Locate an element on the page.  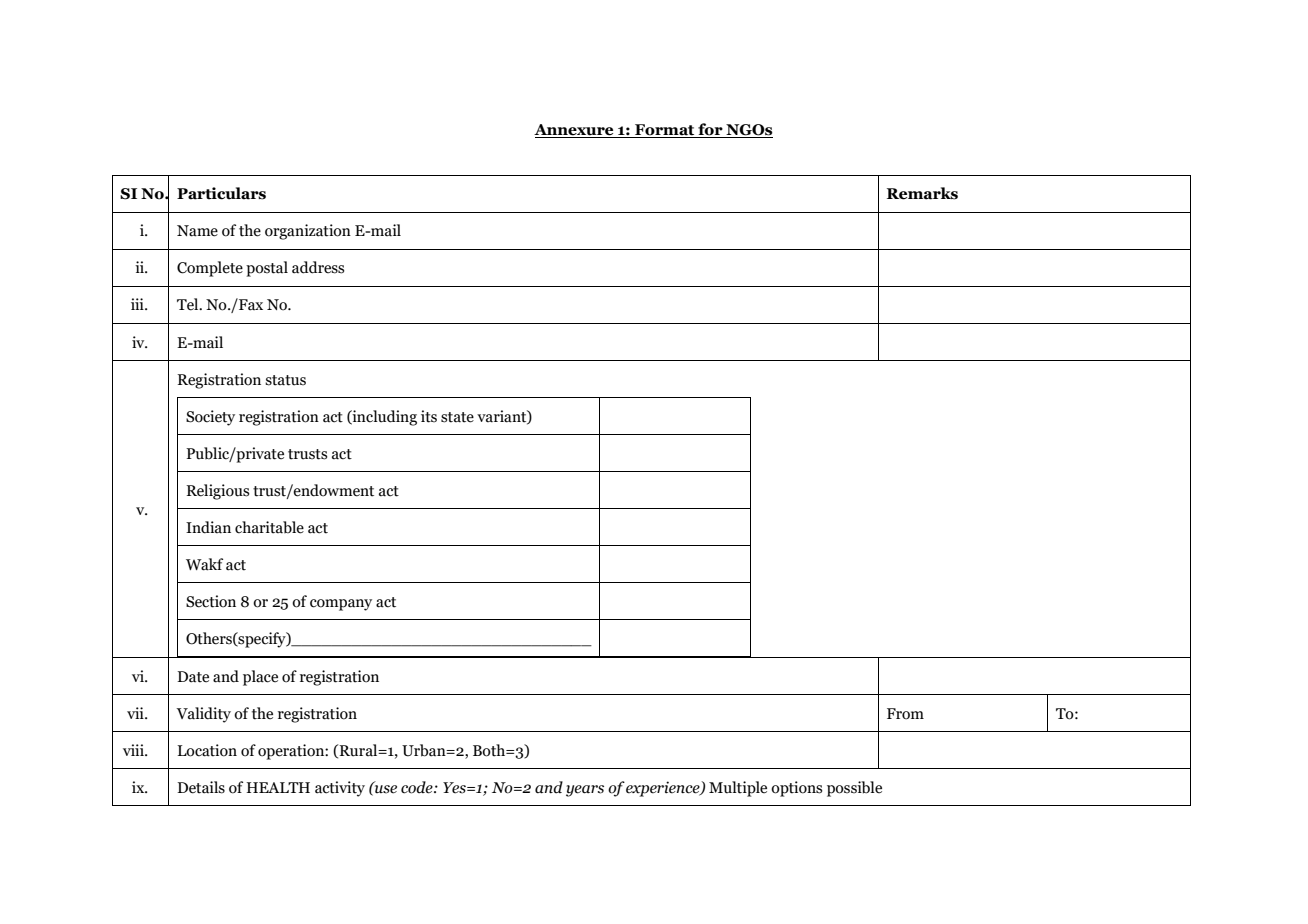
Format is located at coordinates (665, 131).
